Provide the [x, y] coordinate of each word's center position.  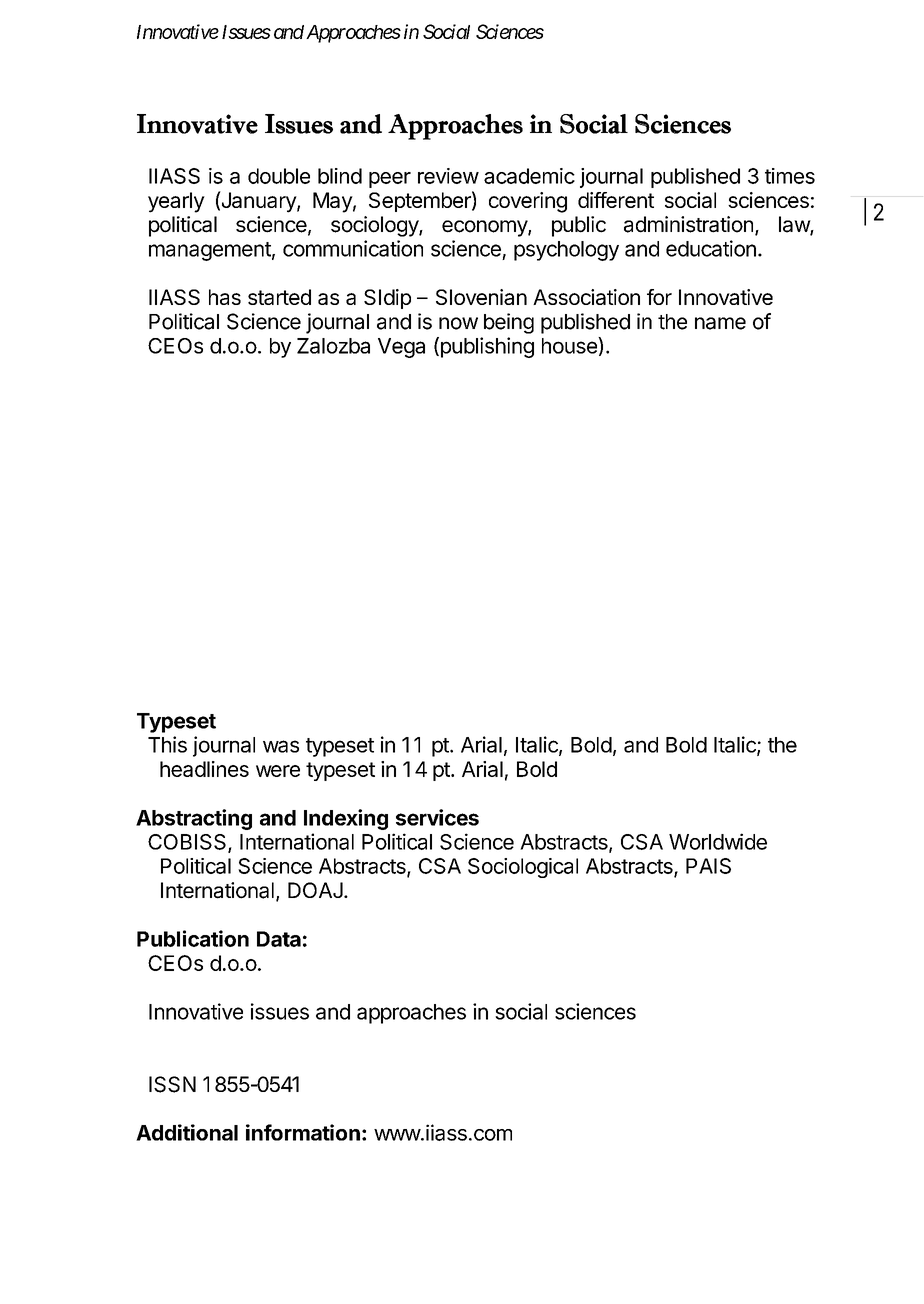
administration [688, 224]
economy [485, 228]
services [437, 817]
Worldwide [718, 841]
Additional [187, 1132]
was [281, 746]
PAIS [708, 866]
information [303, 1132]
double [279, 176]
